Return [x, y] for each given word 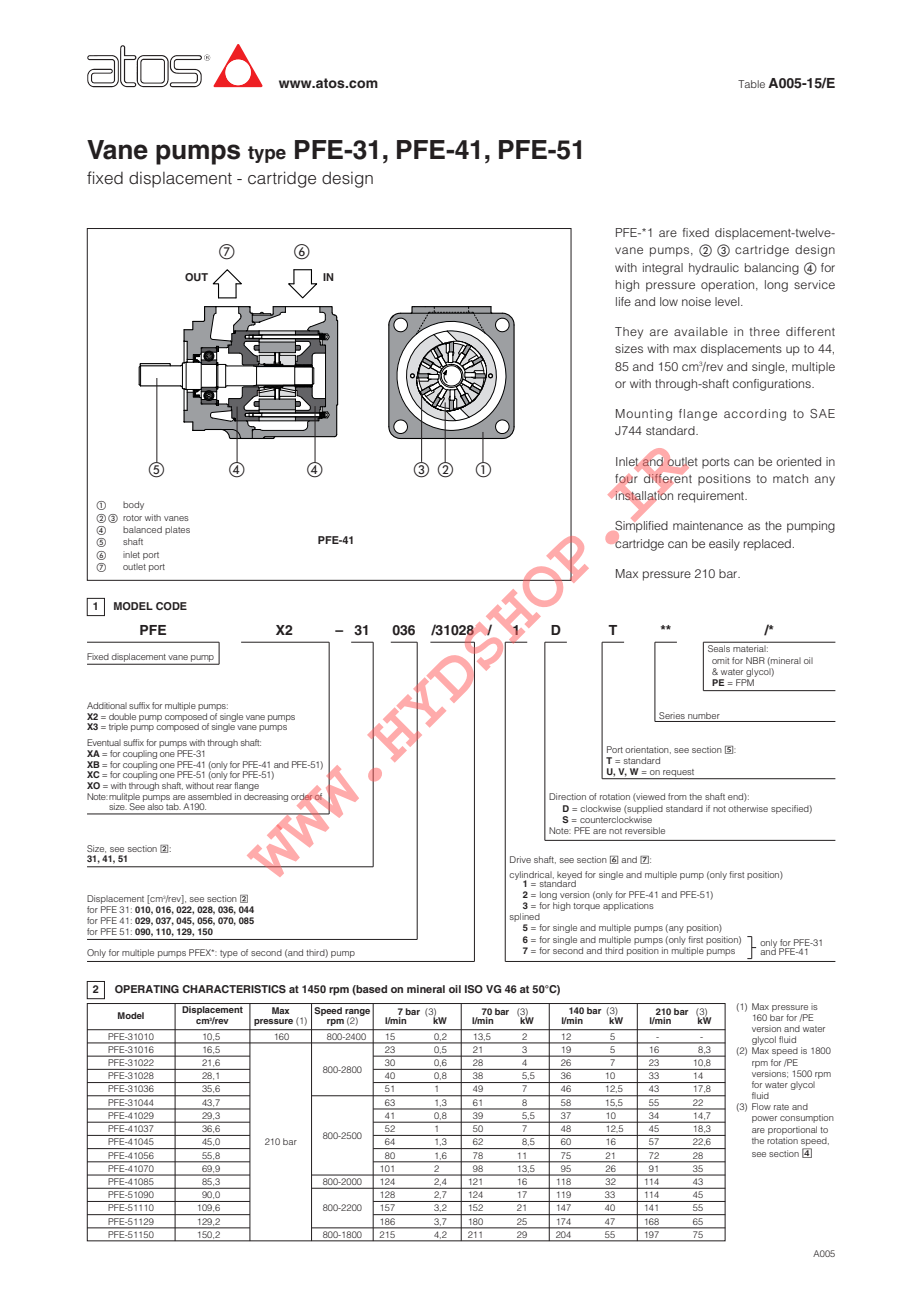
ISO [474, 989]
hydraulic [714, 269]
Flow [761, 1106]
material [750, 648]
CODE [171, 606]
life [623, 301]
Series [672, 715]
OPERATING [147, 989]
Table [751, 84]
